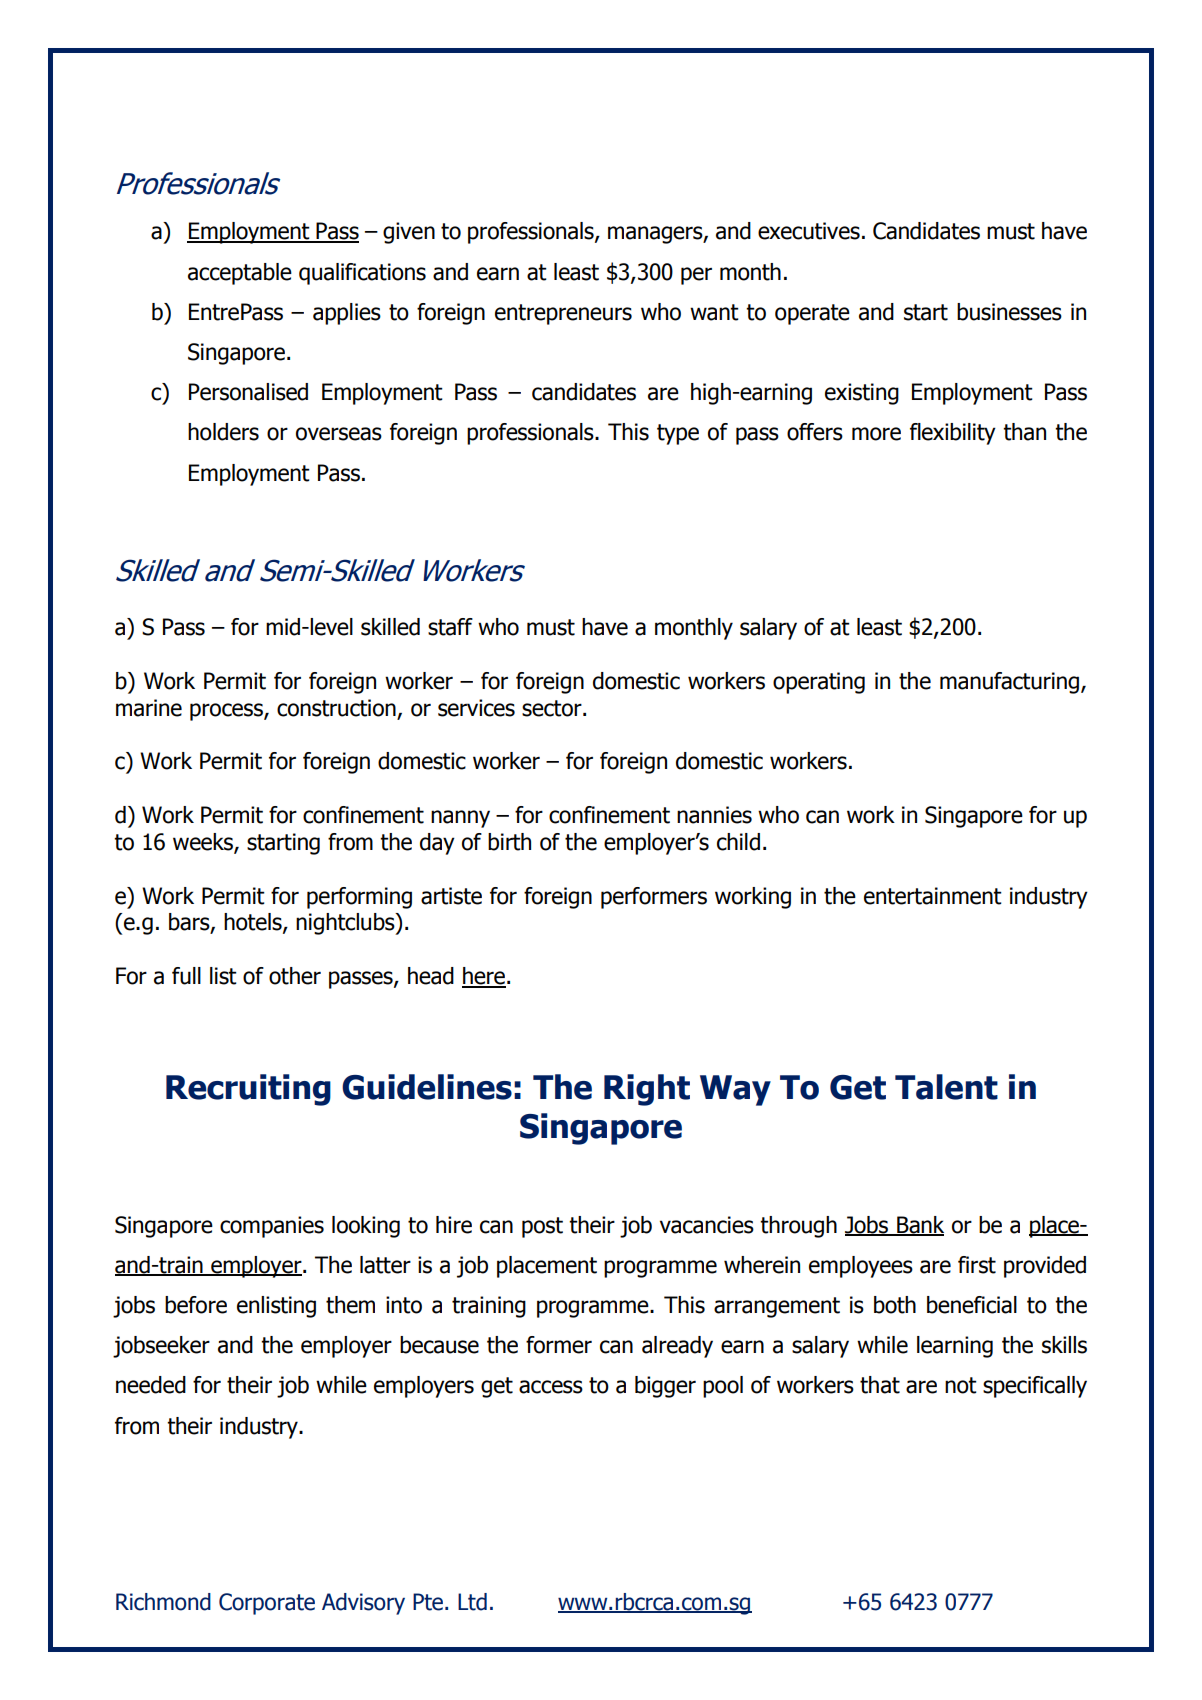  Describe the element at coordinates (254, 923) in the screenshot. I see `hotels` at that location.
